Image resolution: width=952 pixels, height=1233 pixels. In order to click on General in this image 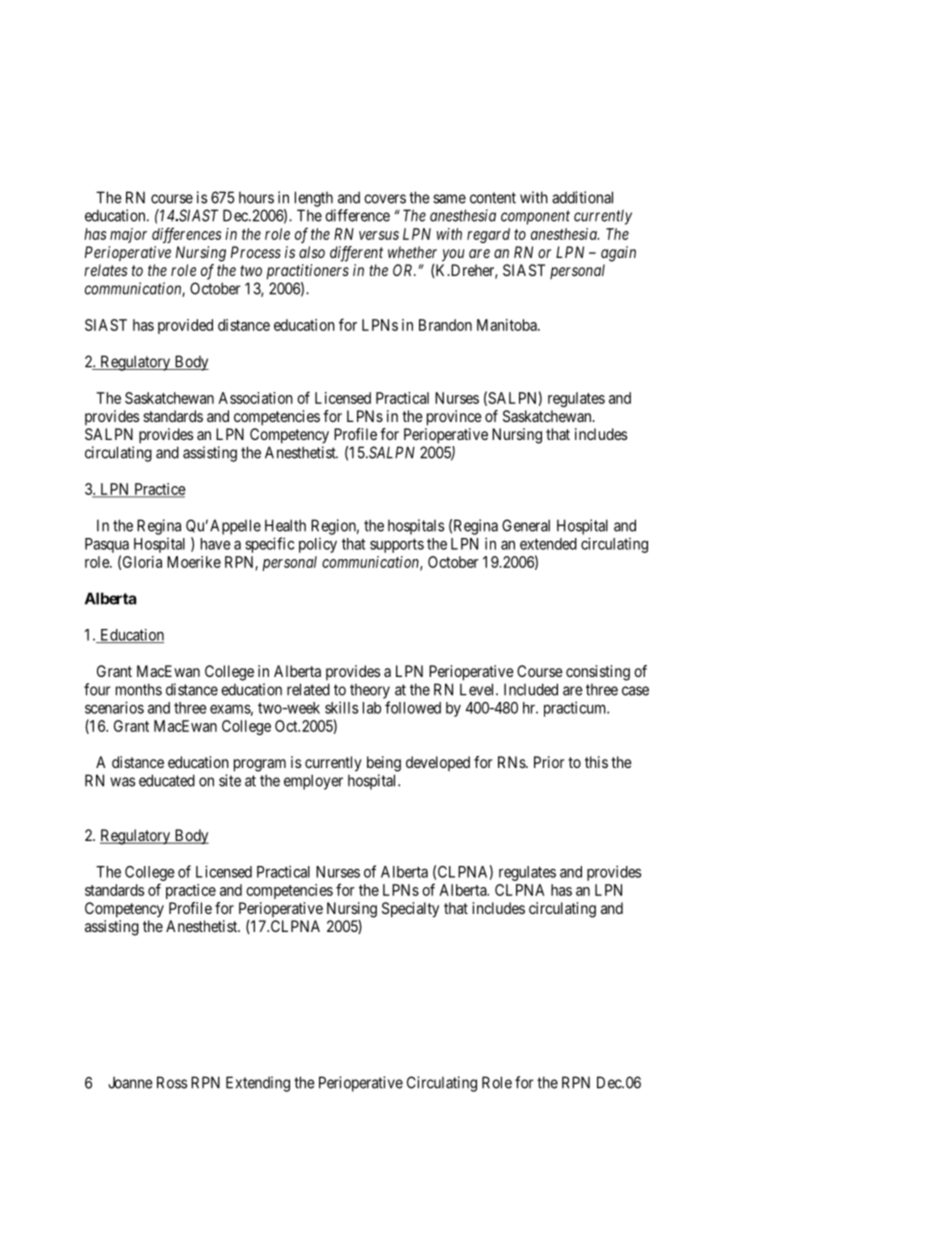, I will do `click(526, 525)`.
